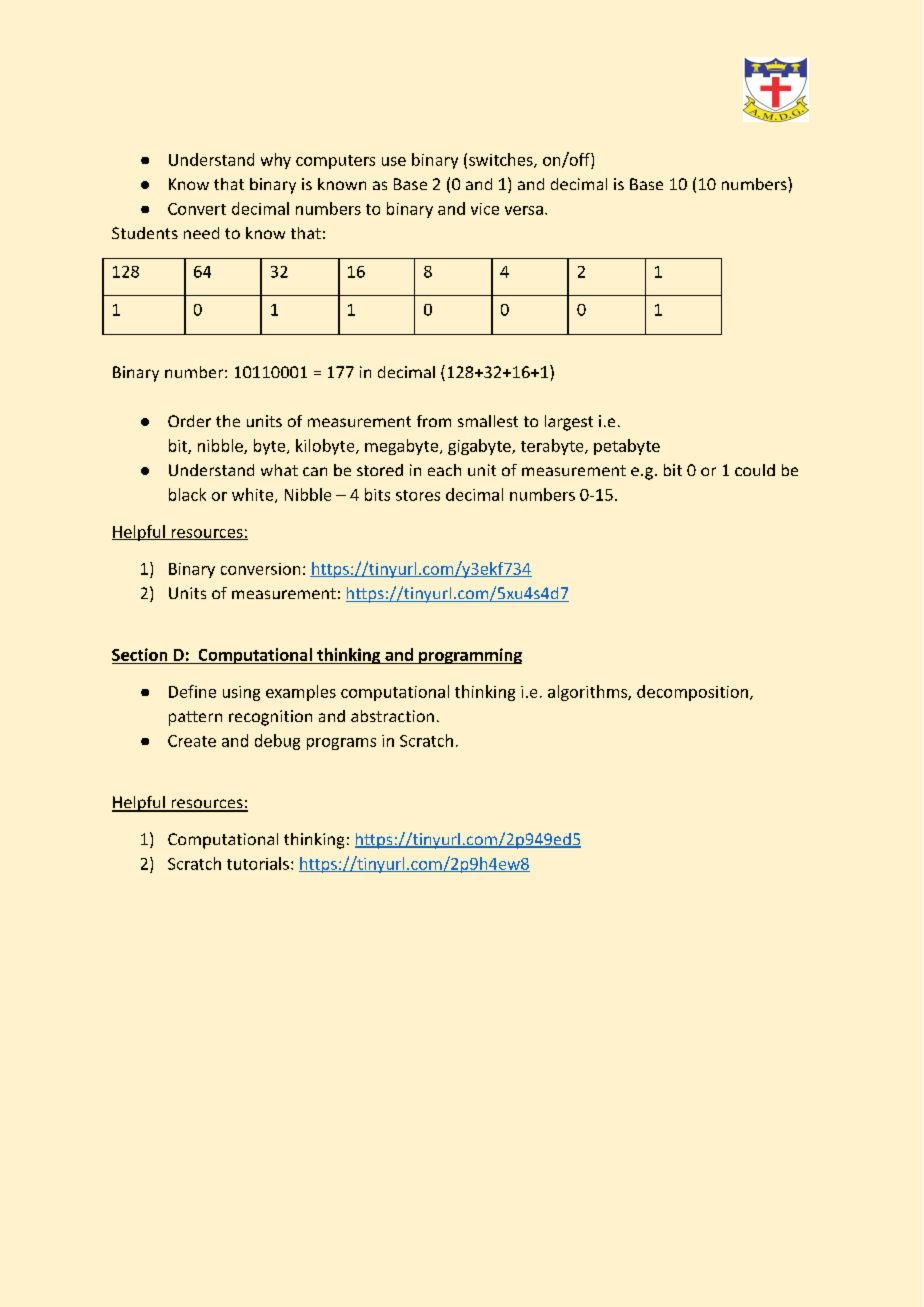  What do you see at coordinates (197, 209) in the screenshot?
I see `Convert` at bounding box center [197, 209].
